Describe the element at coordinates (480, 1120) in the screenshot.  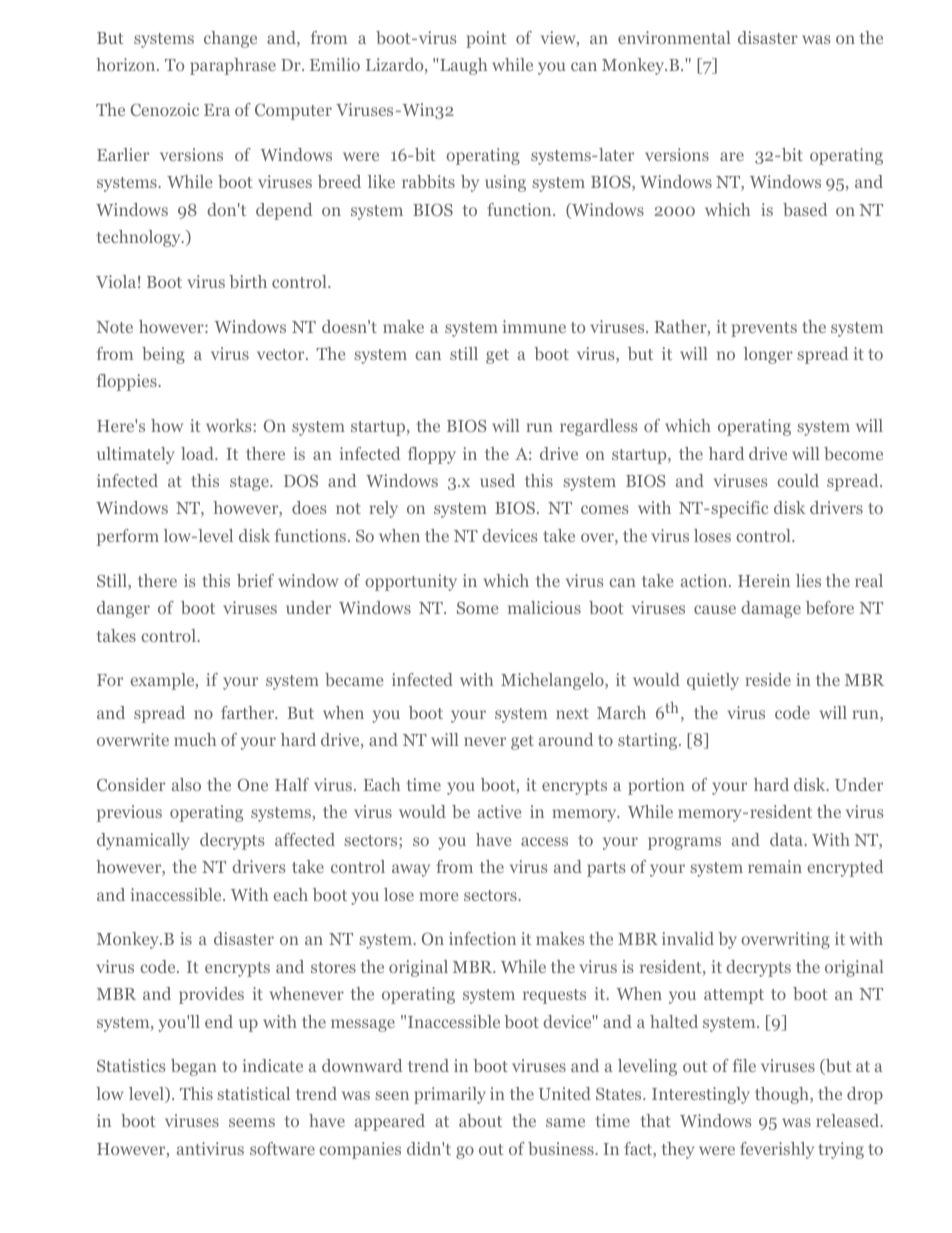
I see `about` at that location.
